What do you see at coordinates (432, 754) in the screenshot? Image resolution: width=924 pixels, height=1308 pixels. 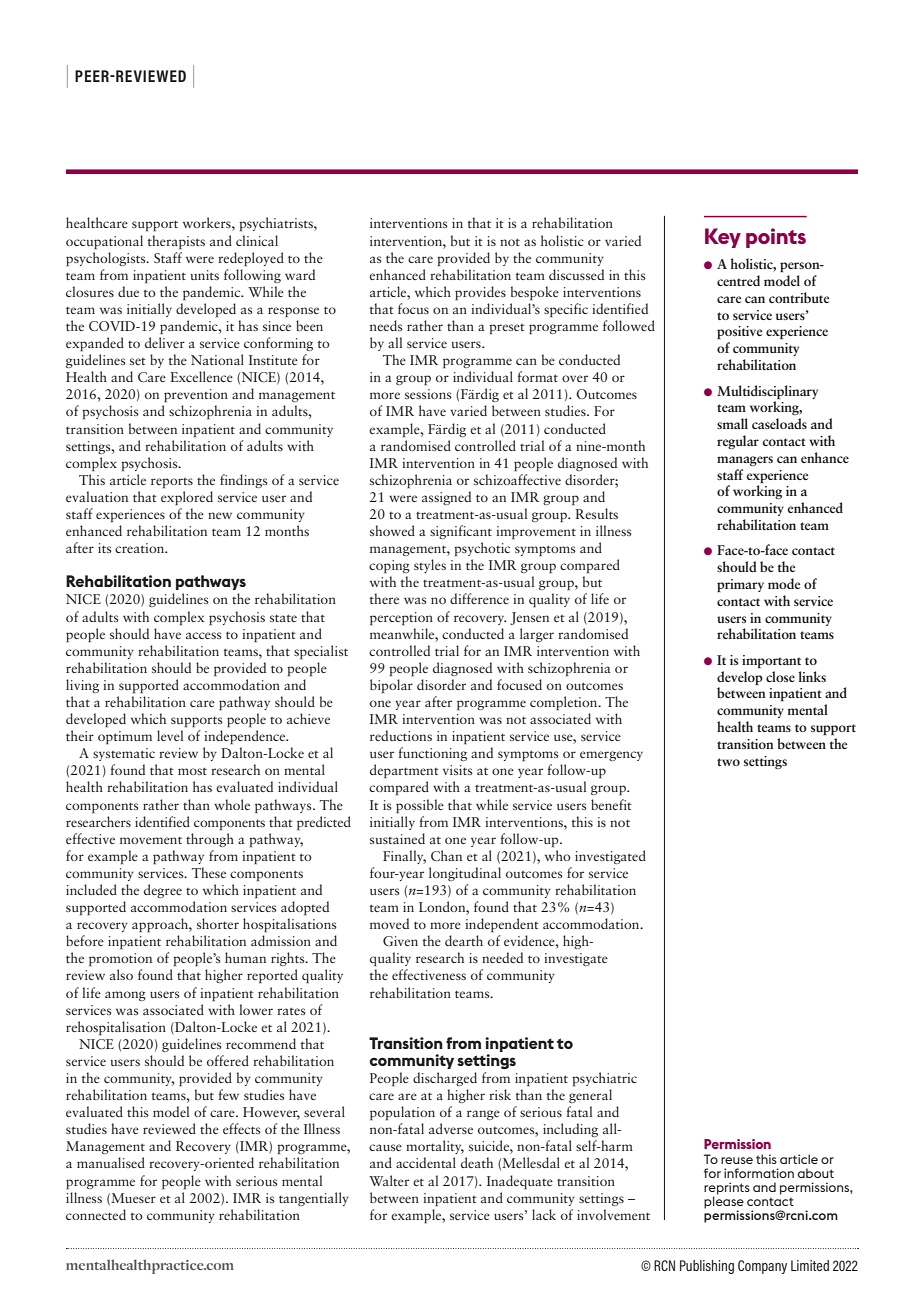 I see `functioning` at bounding box center [432, 754].
